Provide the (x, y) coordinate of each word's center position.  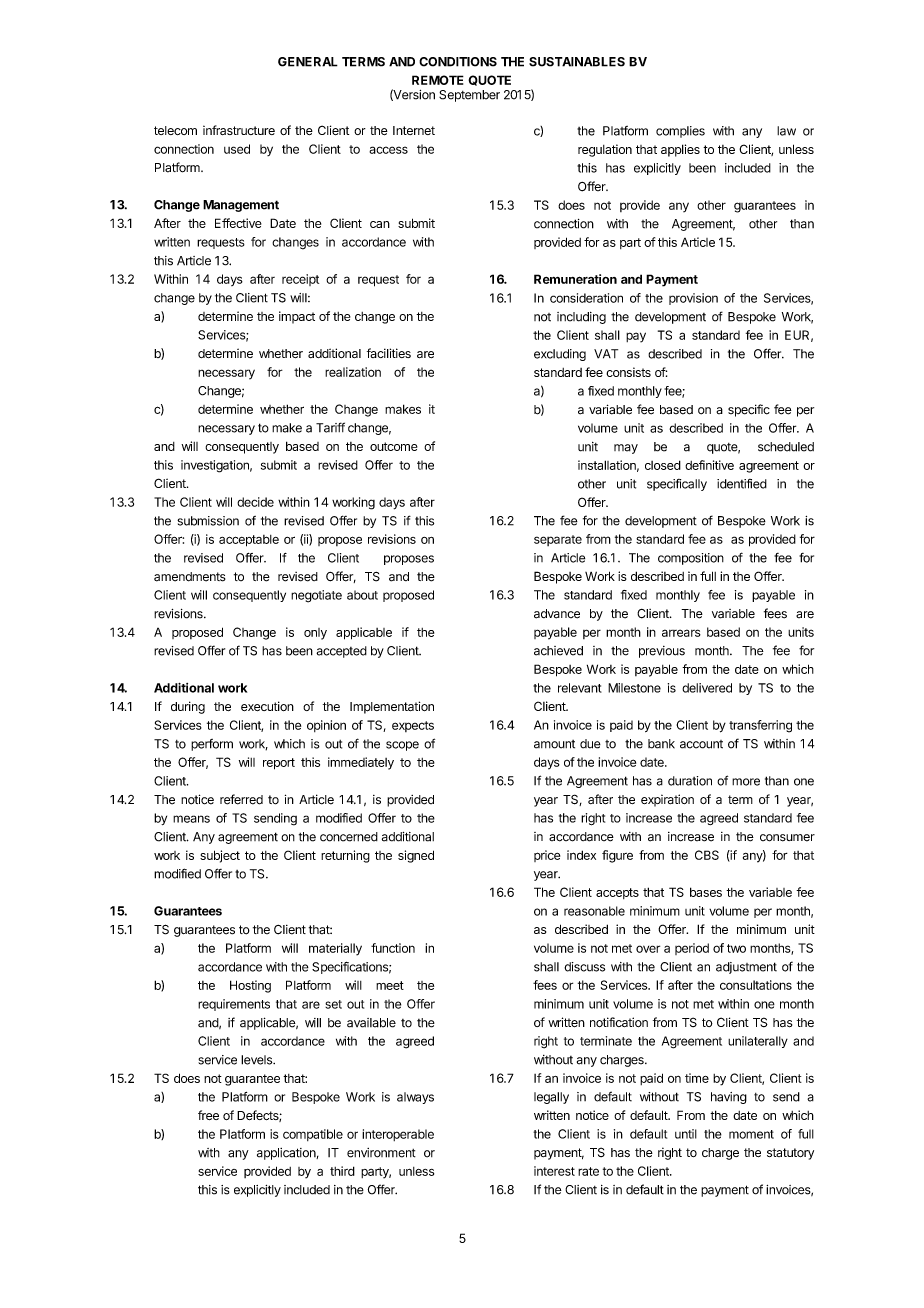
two (736, 948)
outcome (394, 446)
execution (267, 706)
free (208, 1115)
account (701, 744)
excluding (560, 355)
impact (297, 317)
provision (693, 299)
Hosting (250, 986)
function (393, 948)
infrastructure (239, 130)
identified (742, 484)
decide (255, 502)
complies (680, 132)
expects (413, 726)
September (469, 96)
